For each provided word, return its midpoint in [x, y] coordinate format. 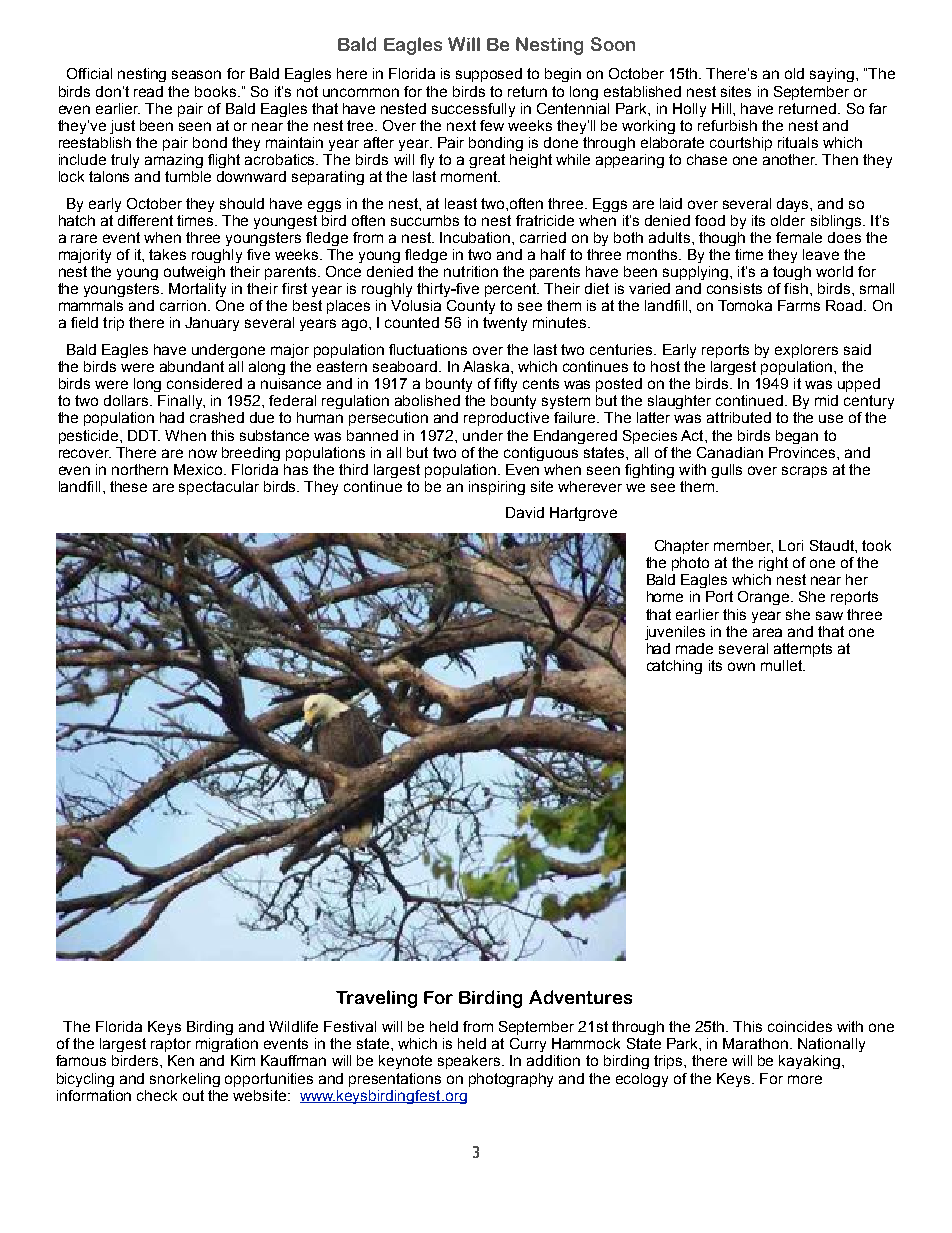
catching [674, 667]
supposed [489, 75]
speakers [470, 1062]
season [196, 74]
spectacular [219, 488]
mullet [782, 665]
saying [832, 75]
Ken [181, 1060]
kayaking [809, 1062]
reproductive [506, 419]
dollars [127, 400]
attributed [739, 417]
